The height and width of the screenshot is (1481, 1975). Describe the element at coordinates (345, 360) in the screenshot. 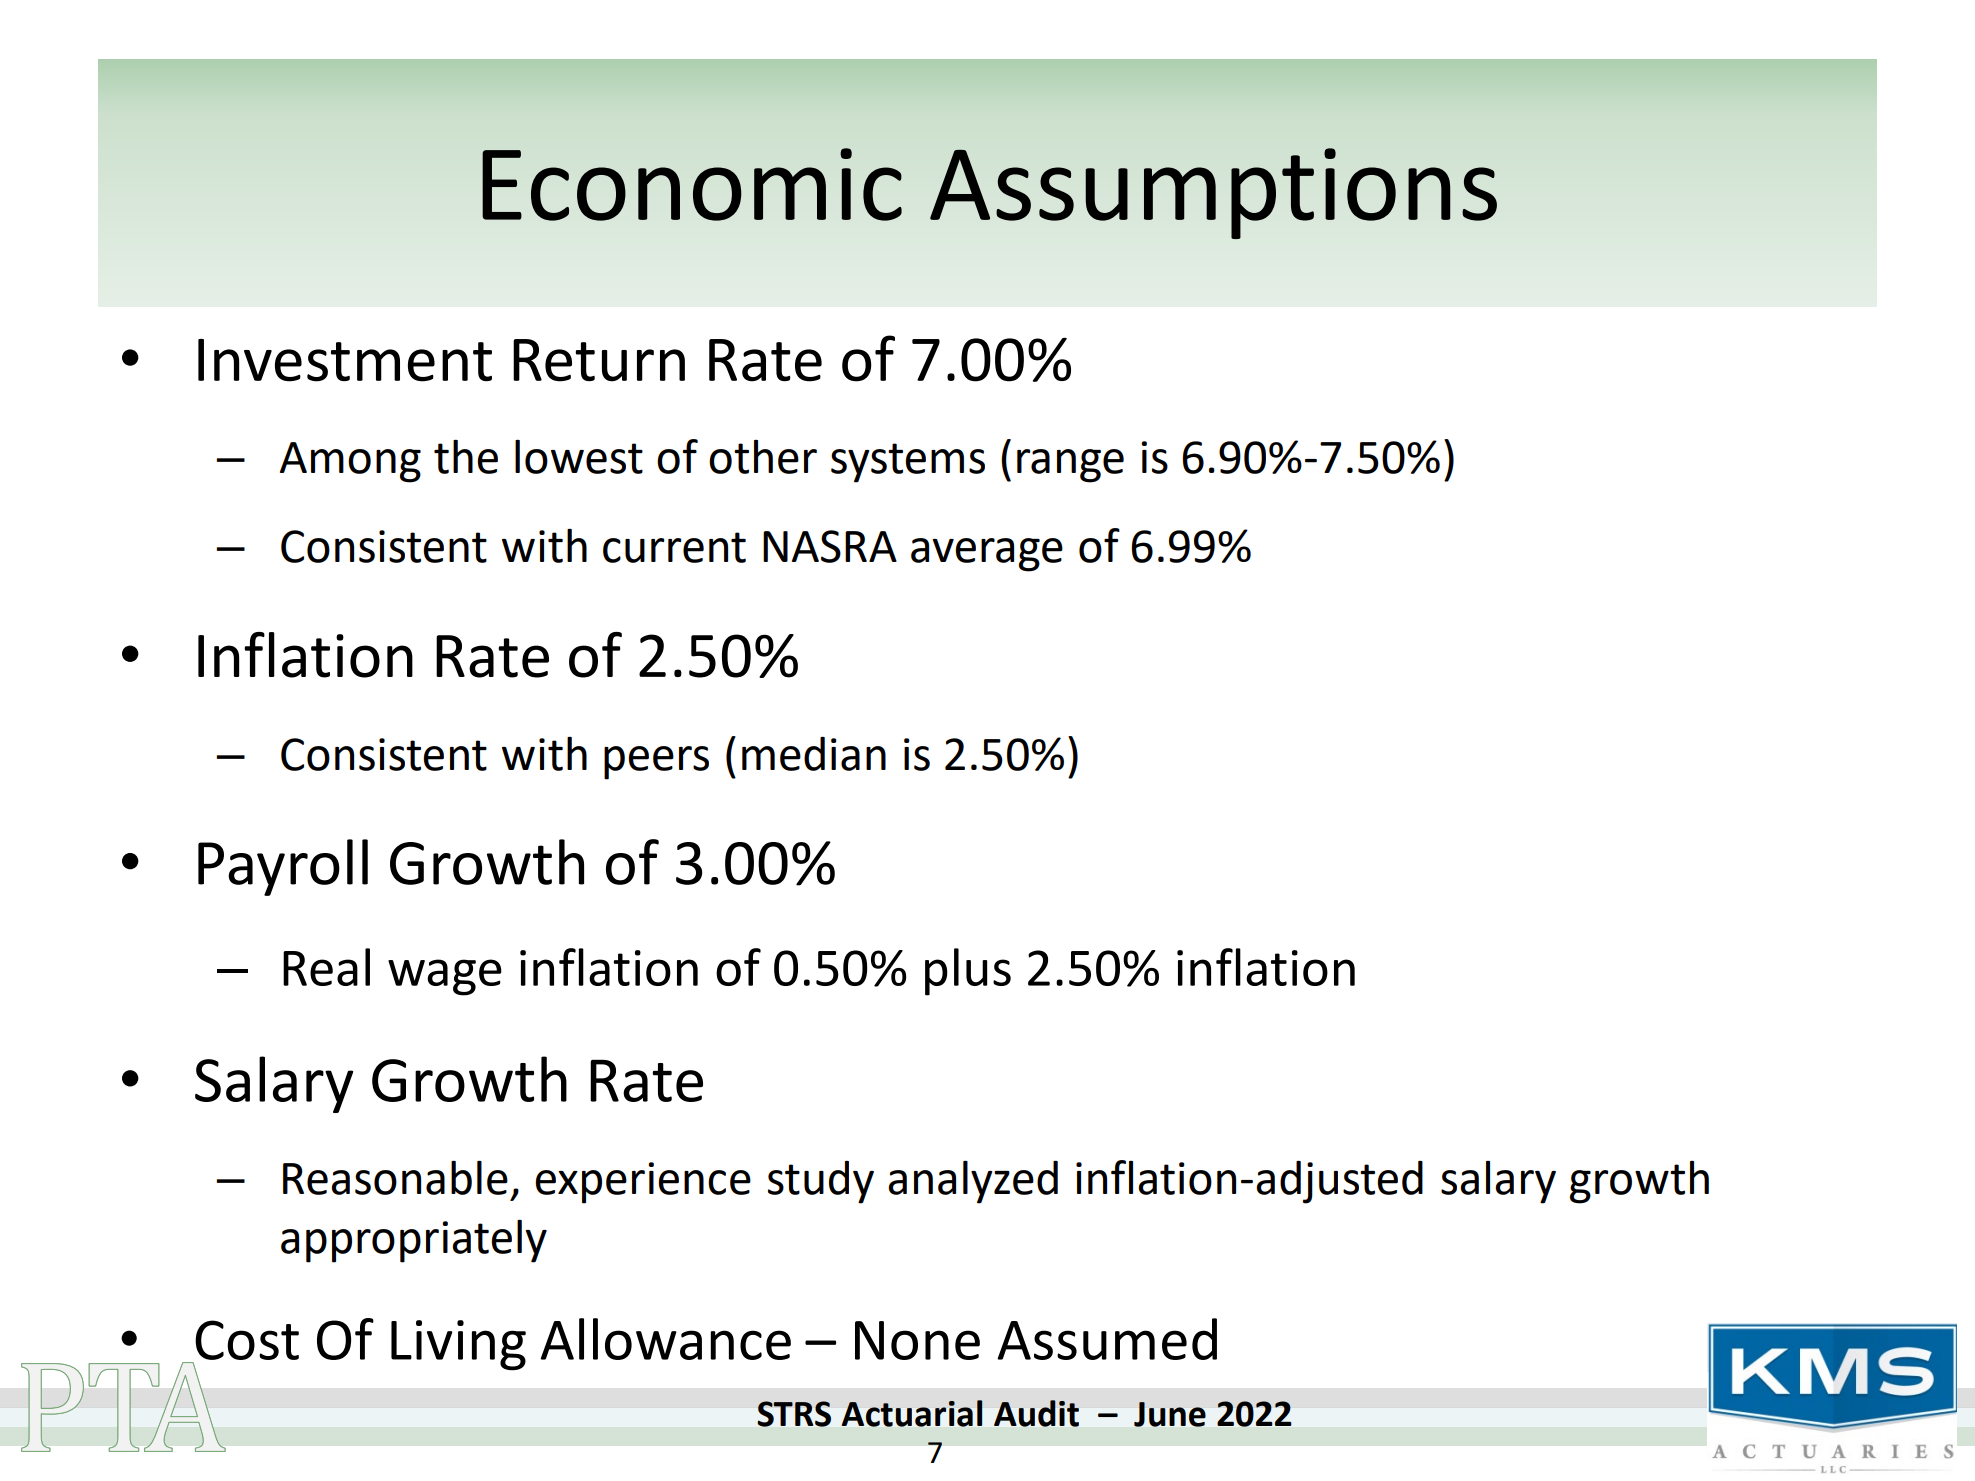

I see `Investment` at that location.
